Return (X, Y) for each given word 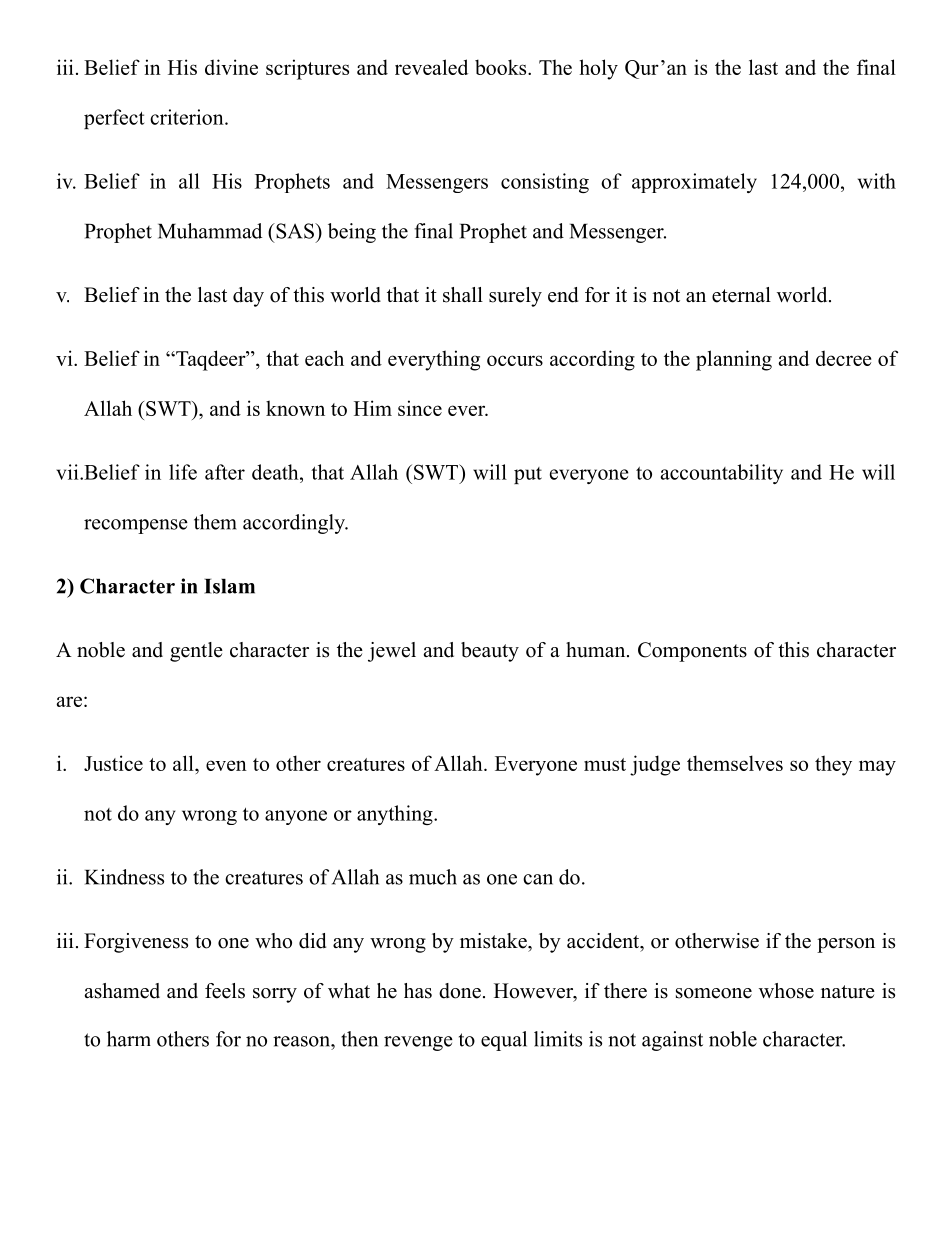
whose (786, 991)
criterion (188, 117)
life (183, 472)
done (460, 991)
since (420, 408)
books (502, 67)
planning (734, 360)
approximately (694, 183)
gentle (196, 652)
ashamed (122, 991)
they (833, 765)
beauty (490, 652)
